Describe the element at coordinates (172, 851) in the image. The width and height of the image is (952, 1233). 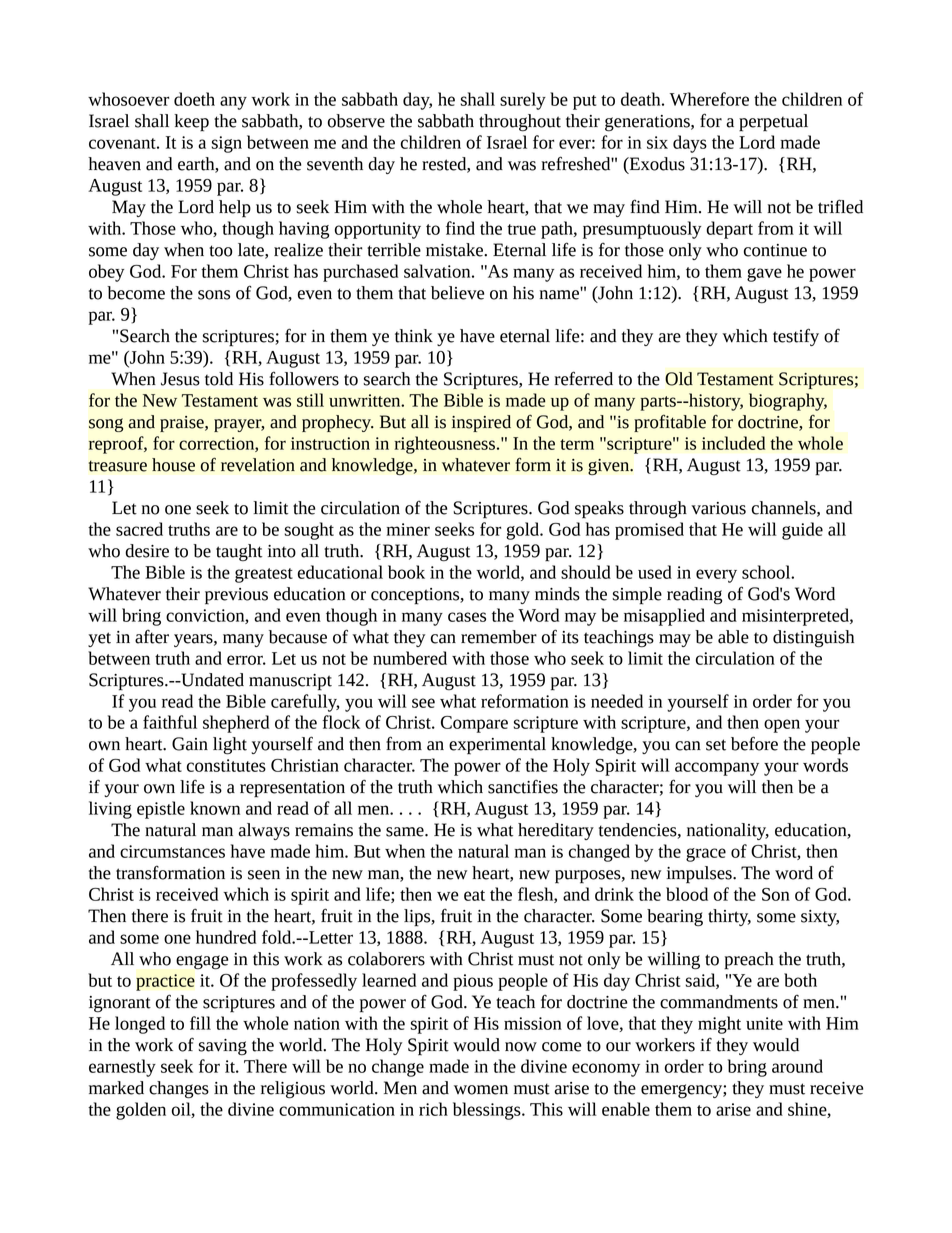
I see `circumstances` at that location.
